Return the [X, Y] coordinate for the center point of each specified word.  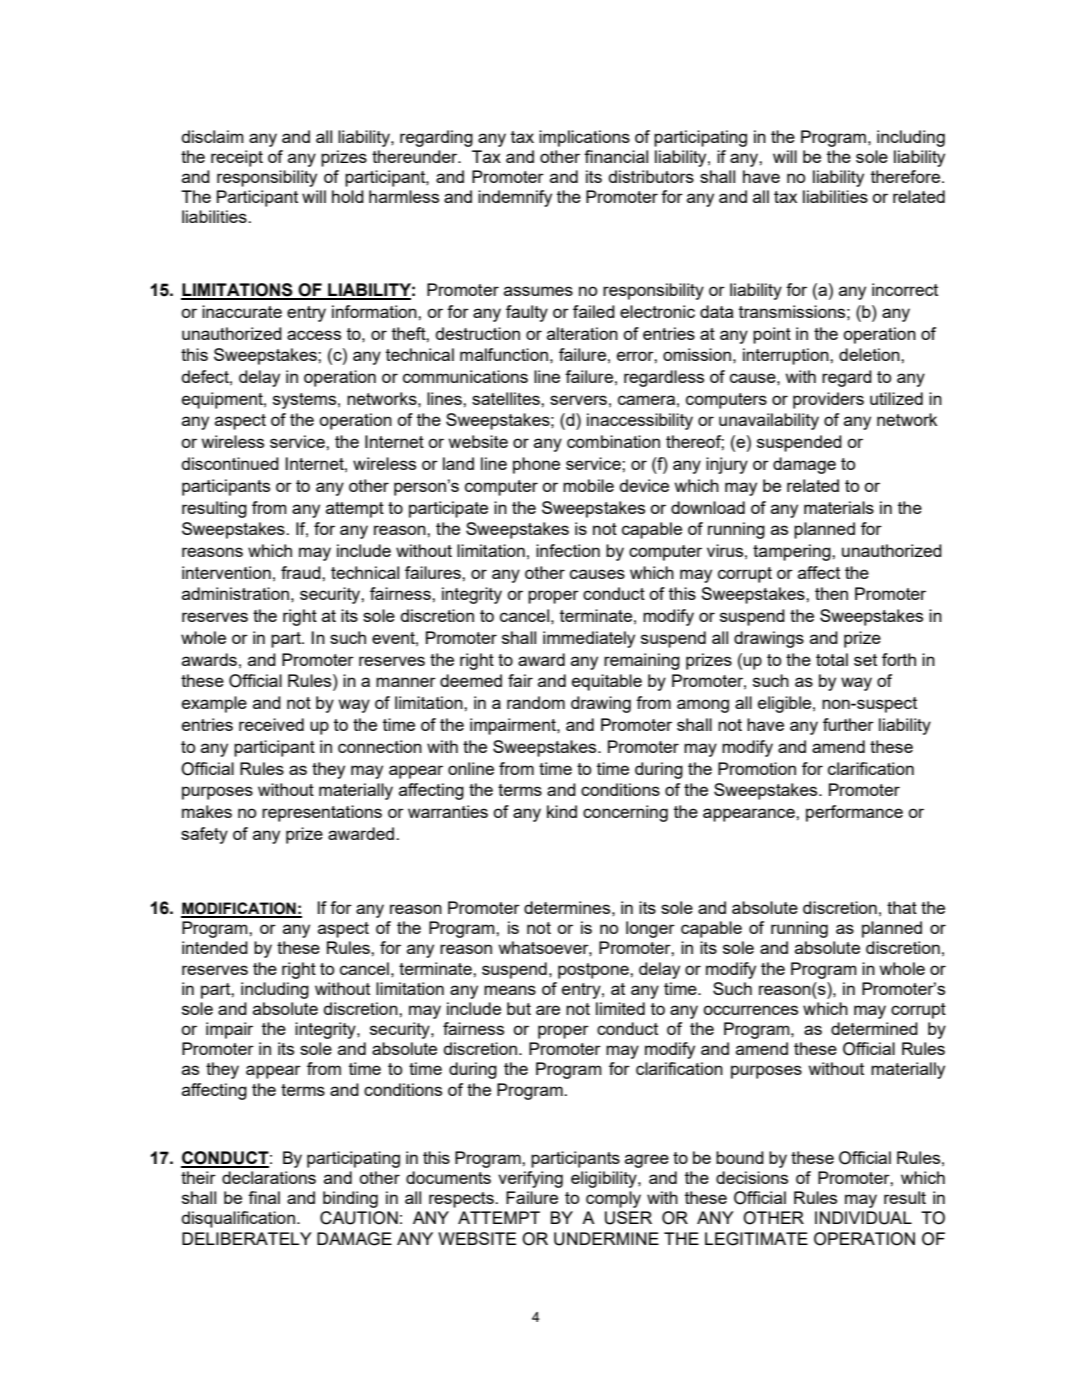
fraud [302, 572]
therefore [905, 176]
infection [568, 550]
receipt [237, 158]
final [264, 1197]
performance [854, 813]
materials [839, 507]
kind [562, 811]
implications [584, 138]
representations [322, 813]
